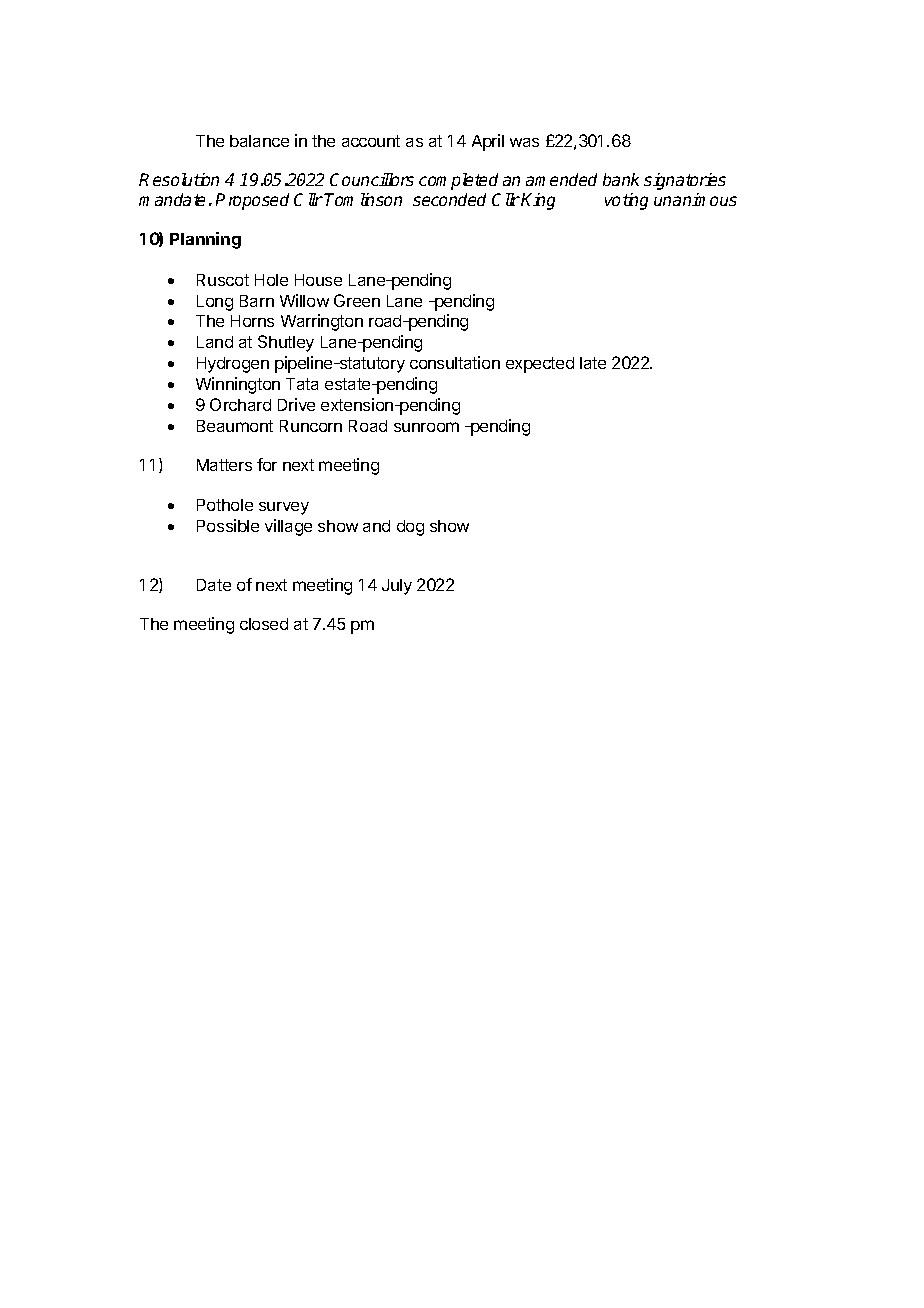  Describe the element at coordinates (488, 142) in the screenshot. I see `April` at that location.
